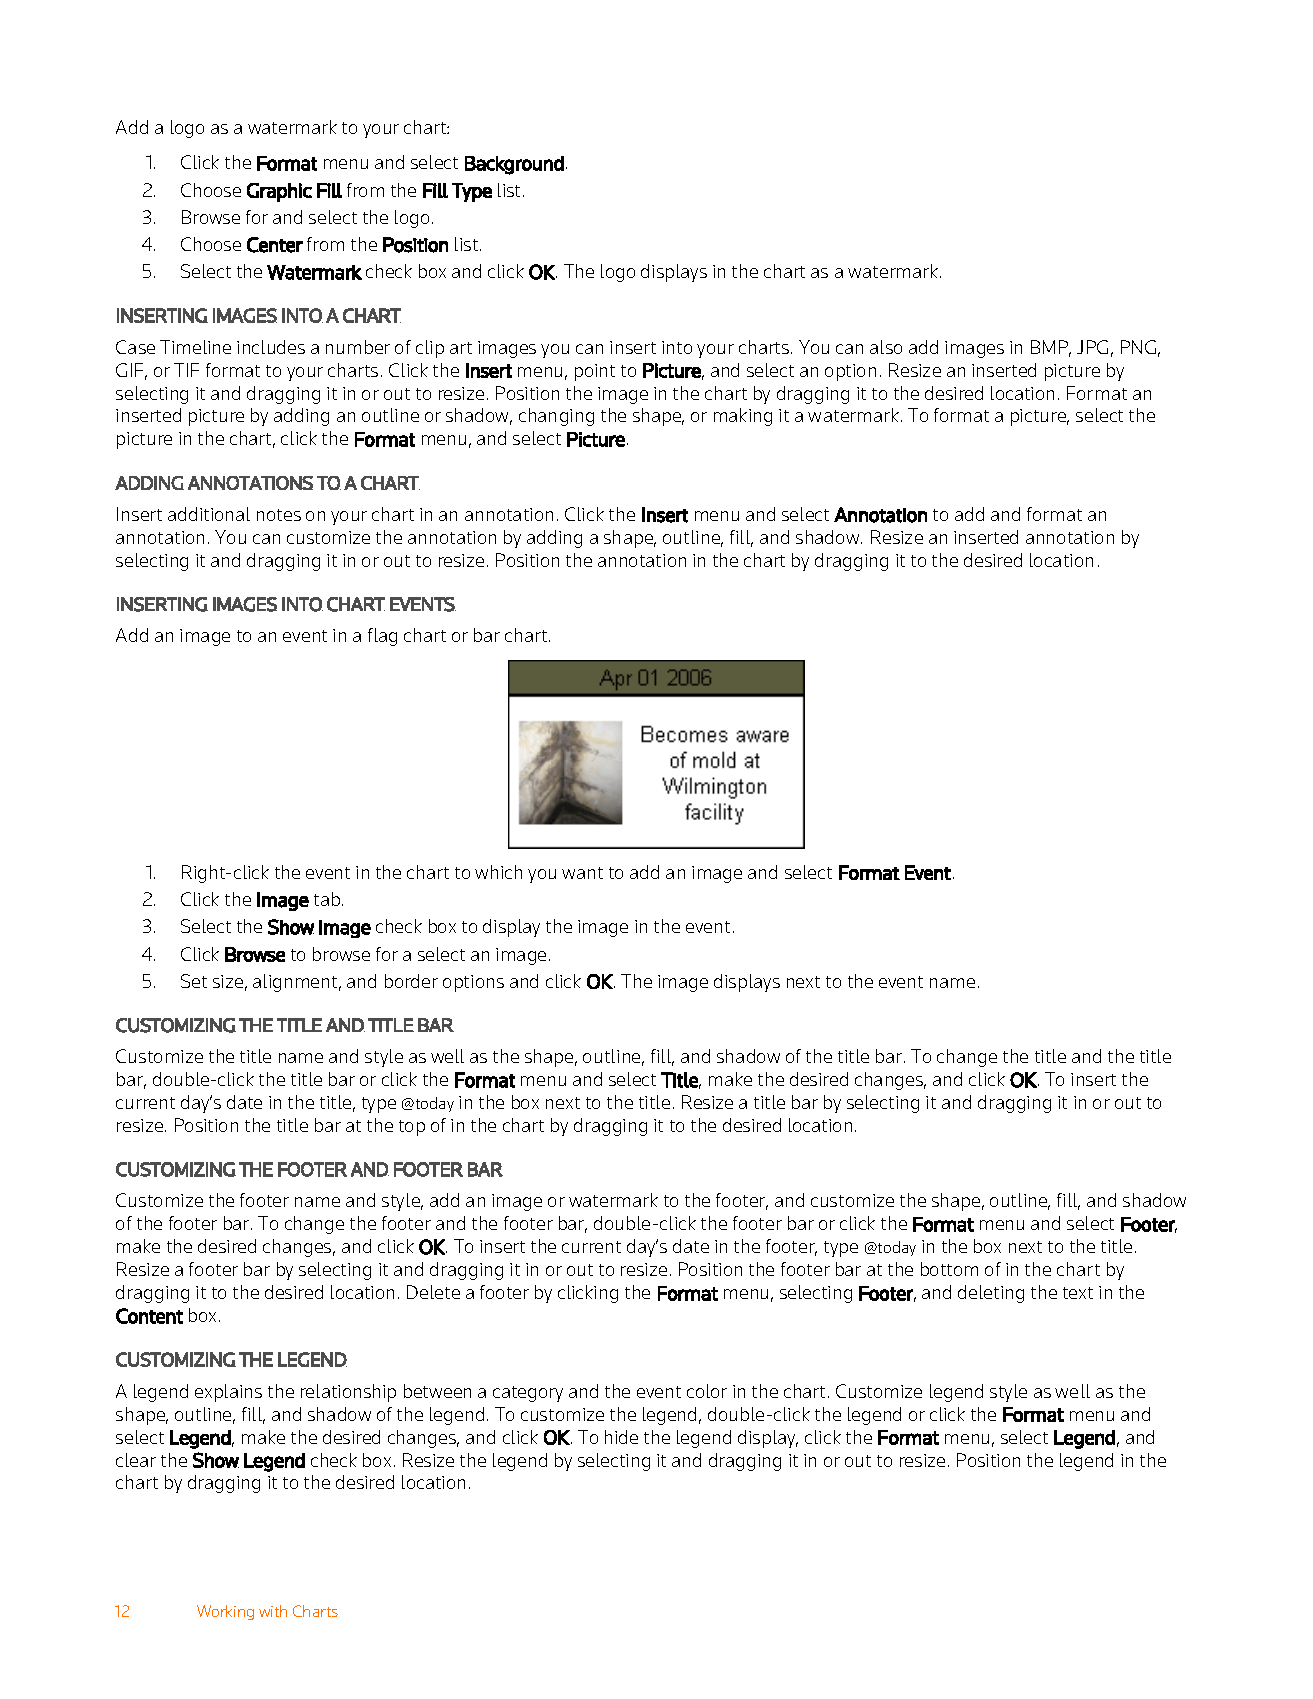 The image size is (1313, 1699). What do you see at coordinates (498, 872) in the screenshot?
I see `which` at bounding box center [498, 872].
